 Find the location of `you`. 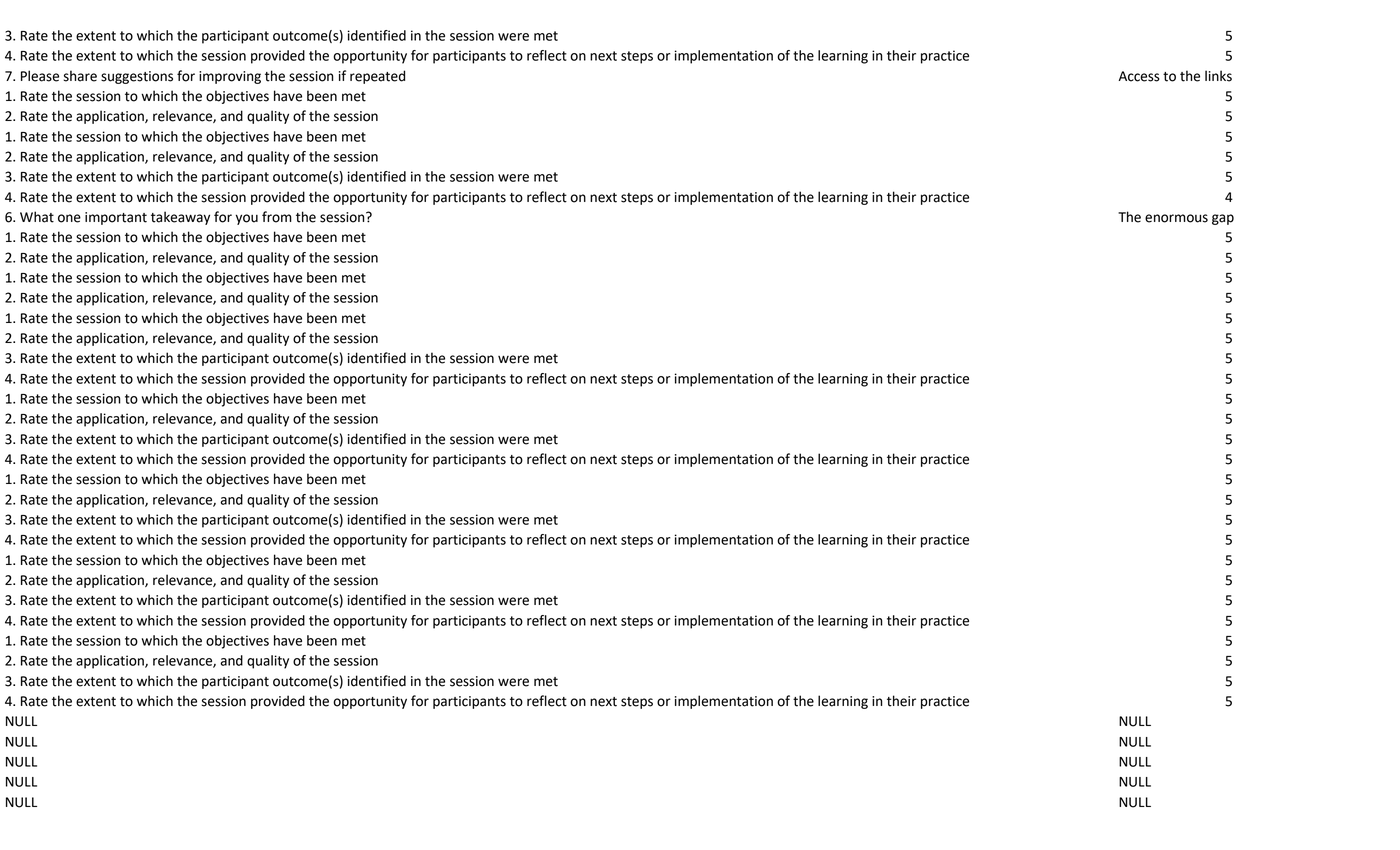

you is located at coordinates (247, 219).
